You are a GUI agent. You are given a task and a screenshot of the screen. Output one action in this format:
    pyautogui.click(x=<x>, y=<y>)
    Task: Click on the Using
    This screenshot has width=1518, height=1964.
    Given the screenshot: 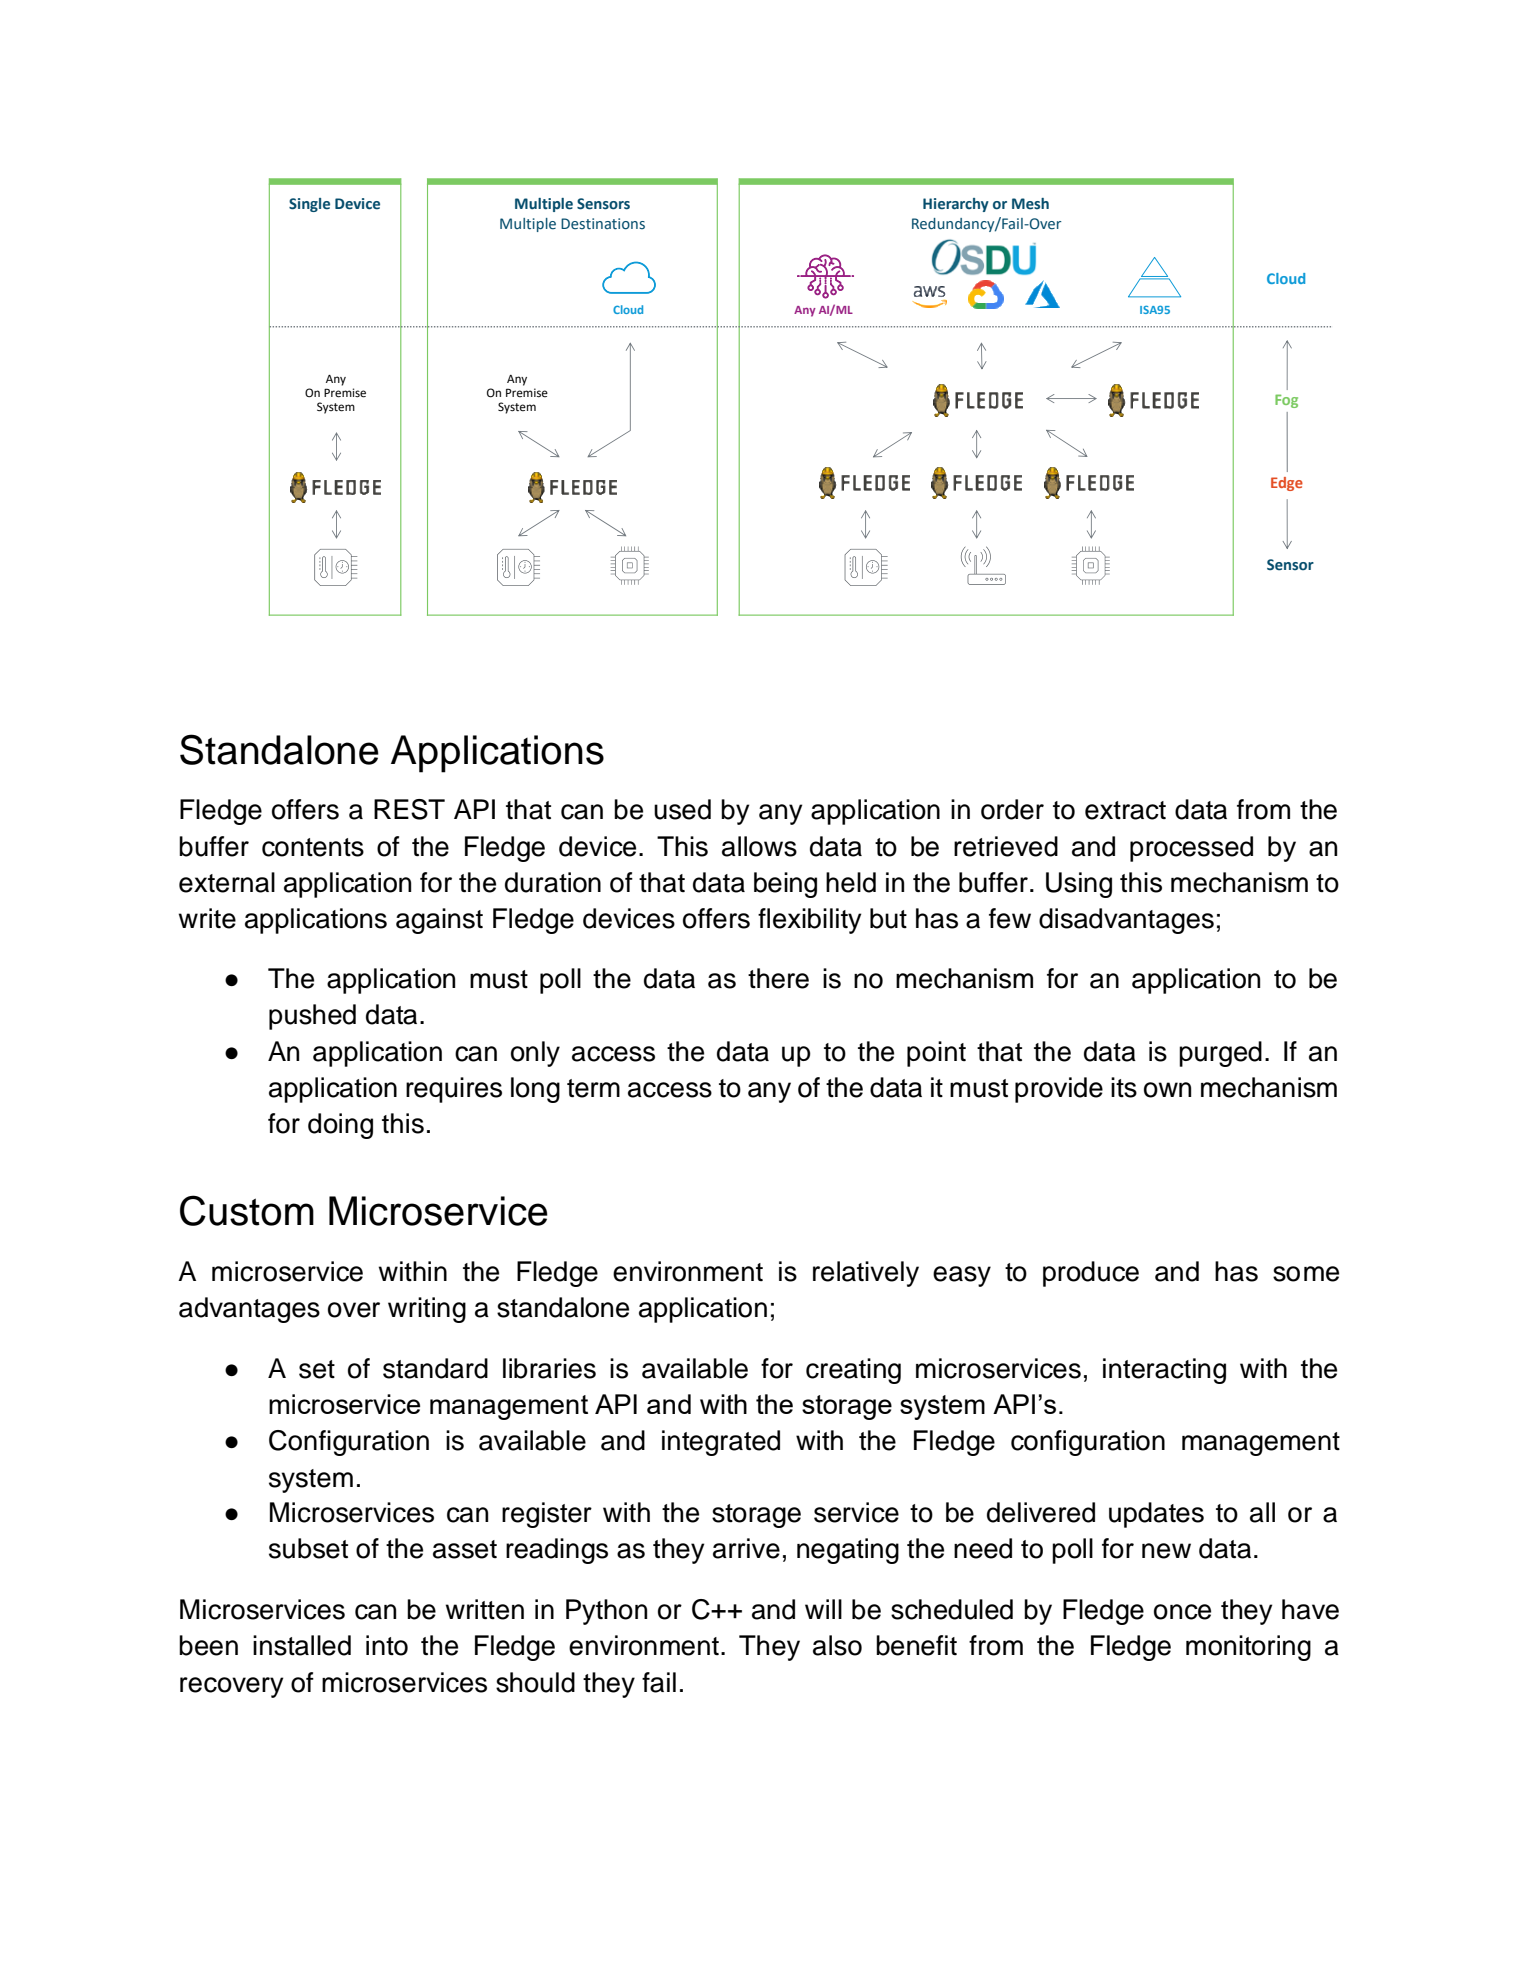 What is the action you would take?
    pyautogui.click(x=1079, y=885)
